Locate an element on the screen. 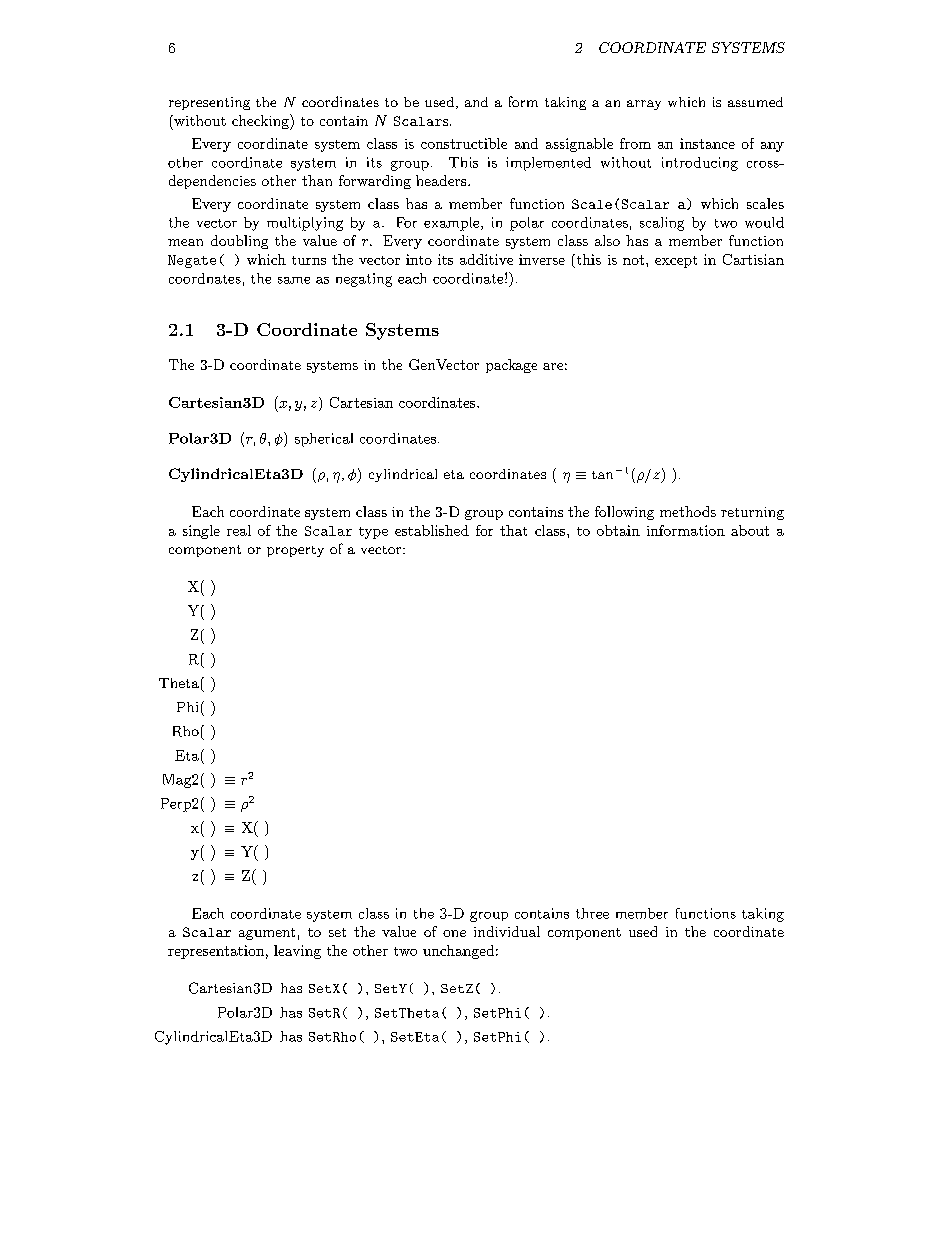 The image size is (952, 1233). leaving is located at coordinates (297, 952).
